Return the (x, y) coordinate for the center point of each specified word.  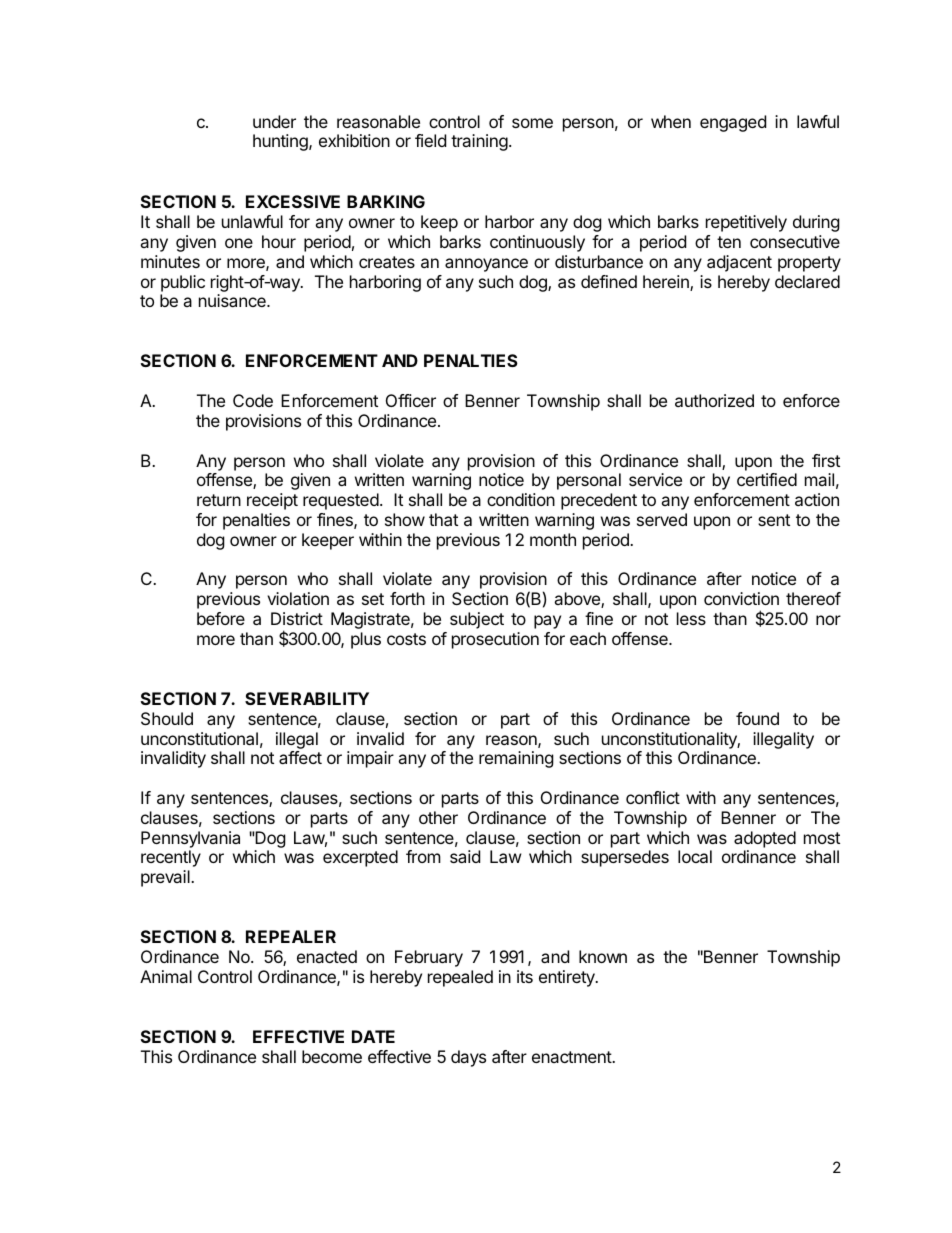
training (479, 142)
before (221, 618)
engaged (733, 123)
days (468, 1058)
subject (477, 620)
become (332, 1056)
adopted (765, 839)
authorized (714, 400)
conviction (741, 598)
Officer (411, 400)
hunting (281, 142)
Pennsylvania (190, 839)
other (438, 817)
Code (253, 400)
